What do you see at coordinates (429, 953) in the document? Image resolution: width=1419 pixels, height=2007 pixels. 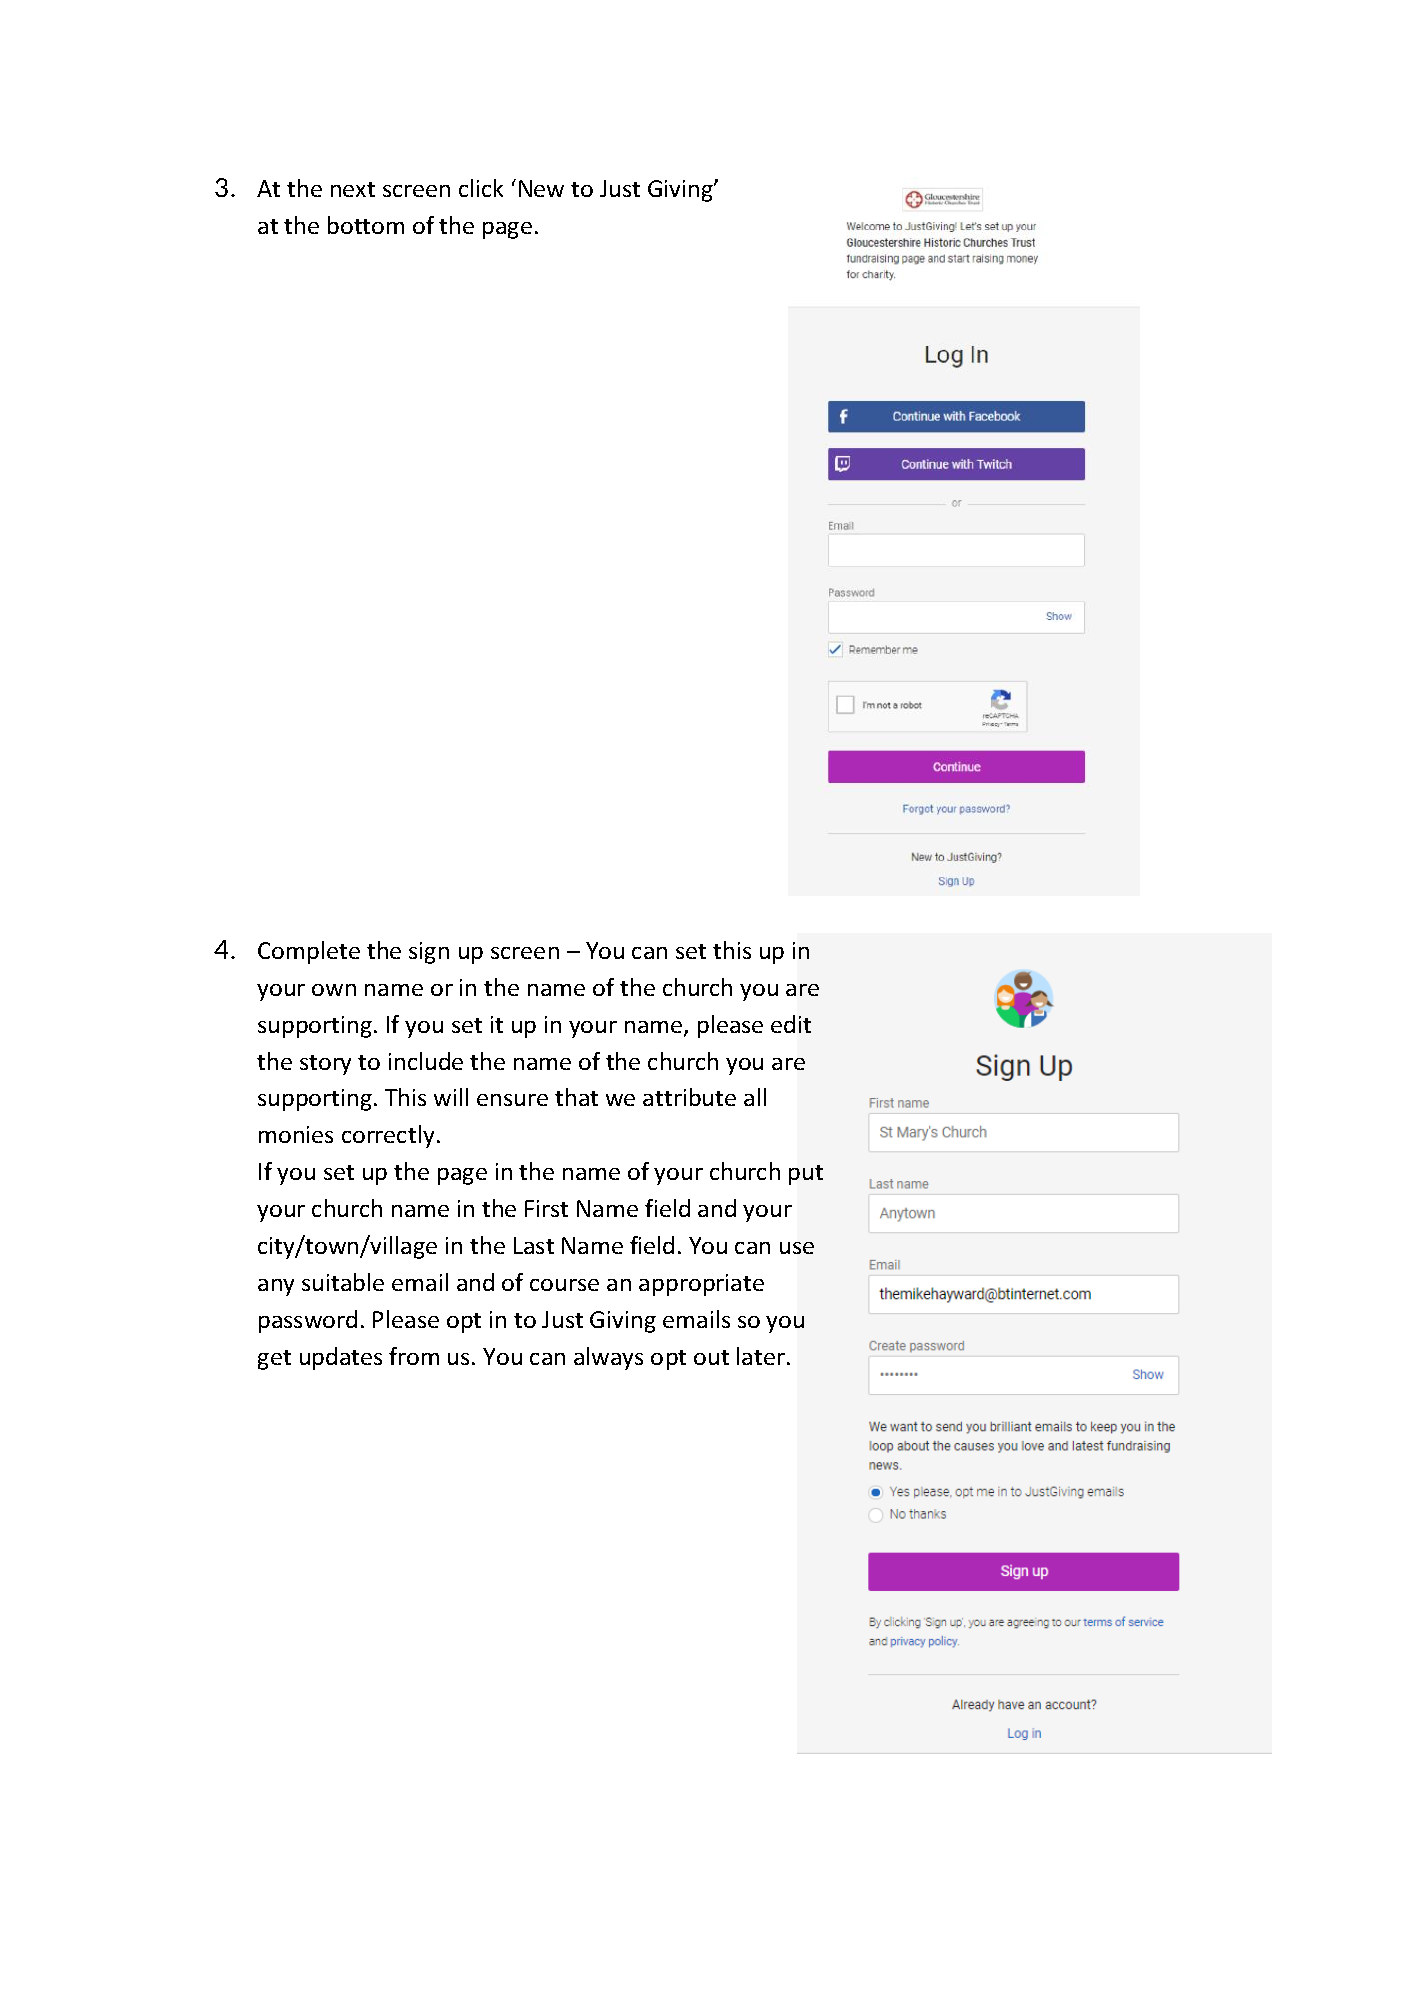 I see `sign` at bounding box center [429, 953].
